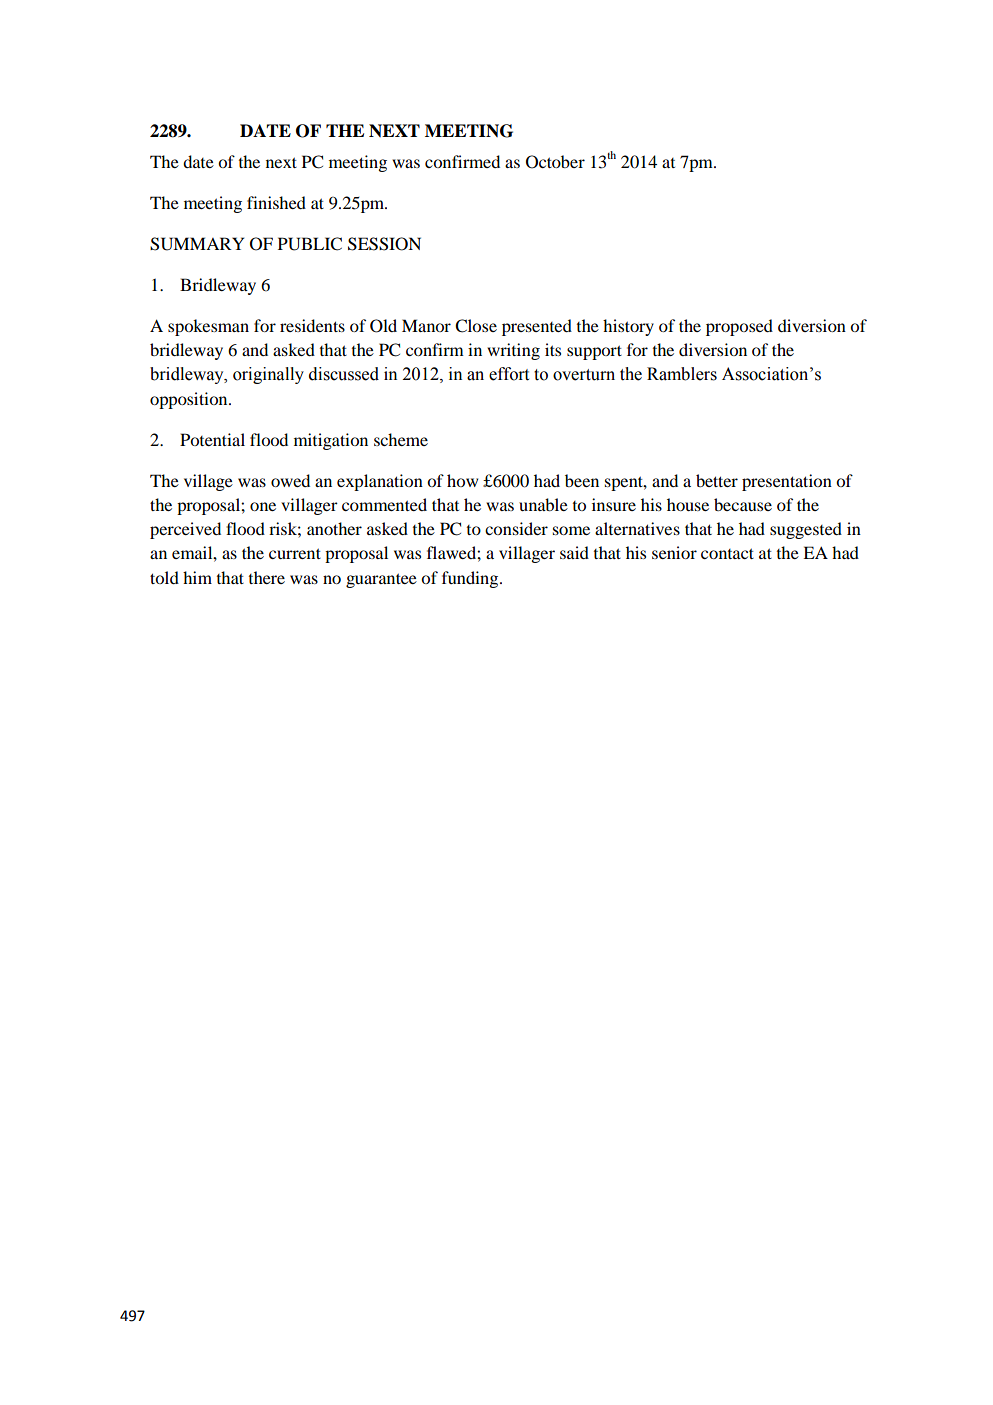 This screenshot has height=1405, width=993. Describe the element at coordinates (555, 162) in the screenshot. I see `October` at that location.
